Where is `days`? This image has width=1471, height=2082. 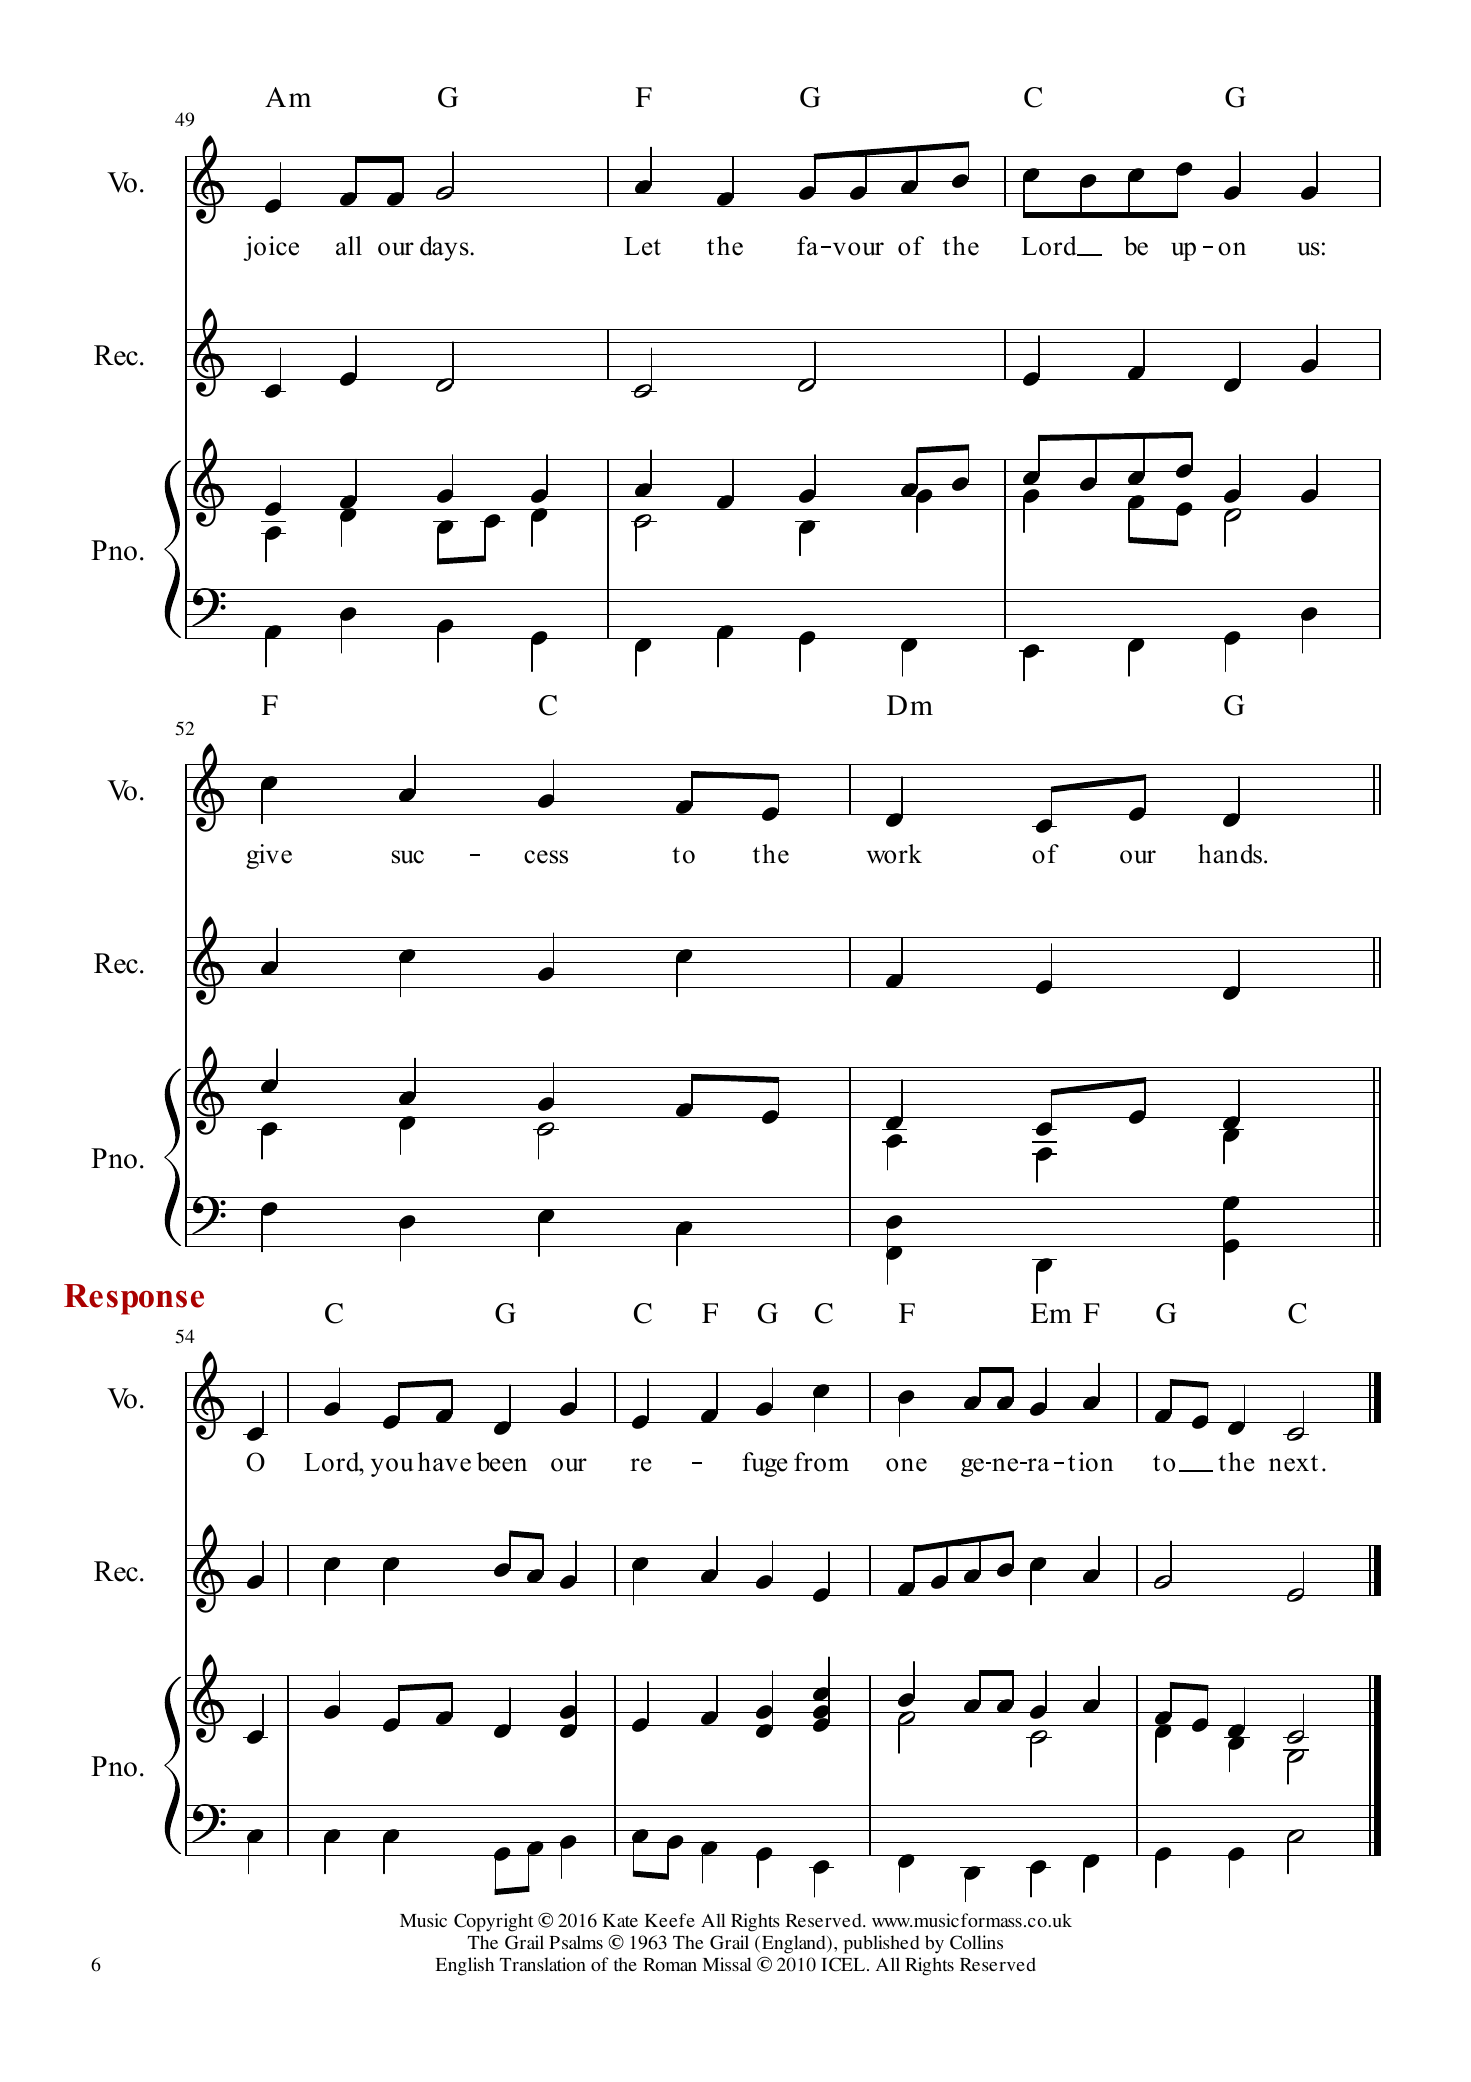 days is located at coordinates (445, 248).
